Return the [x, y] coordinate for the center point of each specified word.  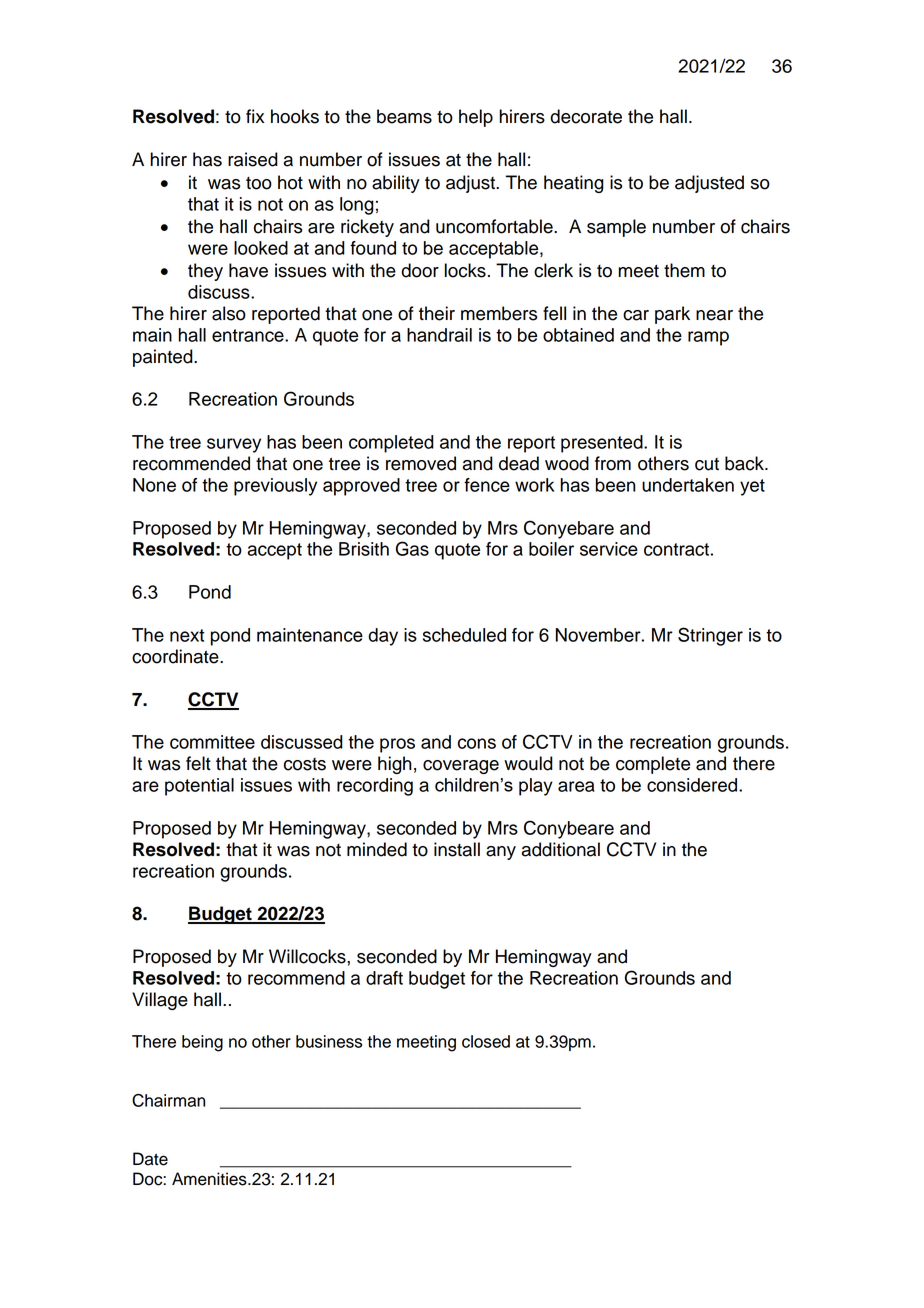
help [476, 118]
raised [253, 159]
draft [384, 978]
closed [486, 1041]
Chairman [168, 1100]
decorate [586, 116]
